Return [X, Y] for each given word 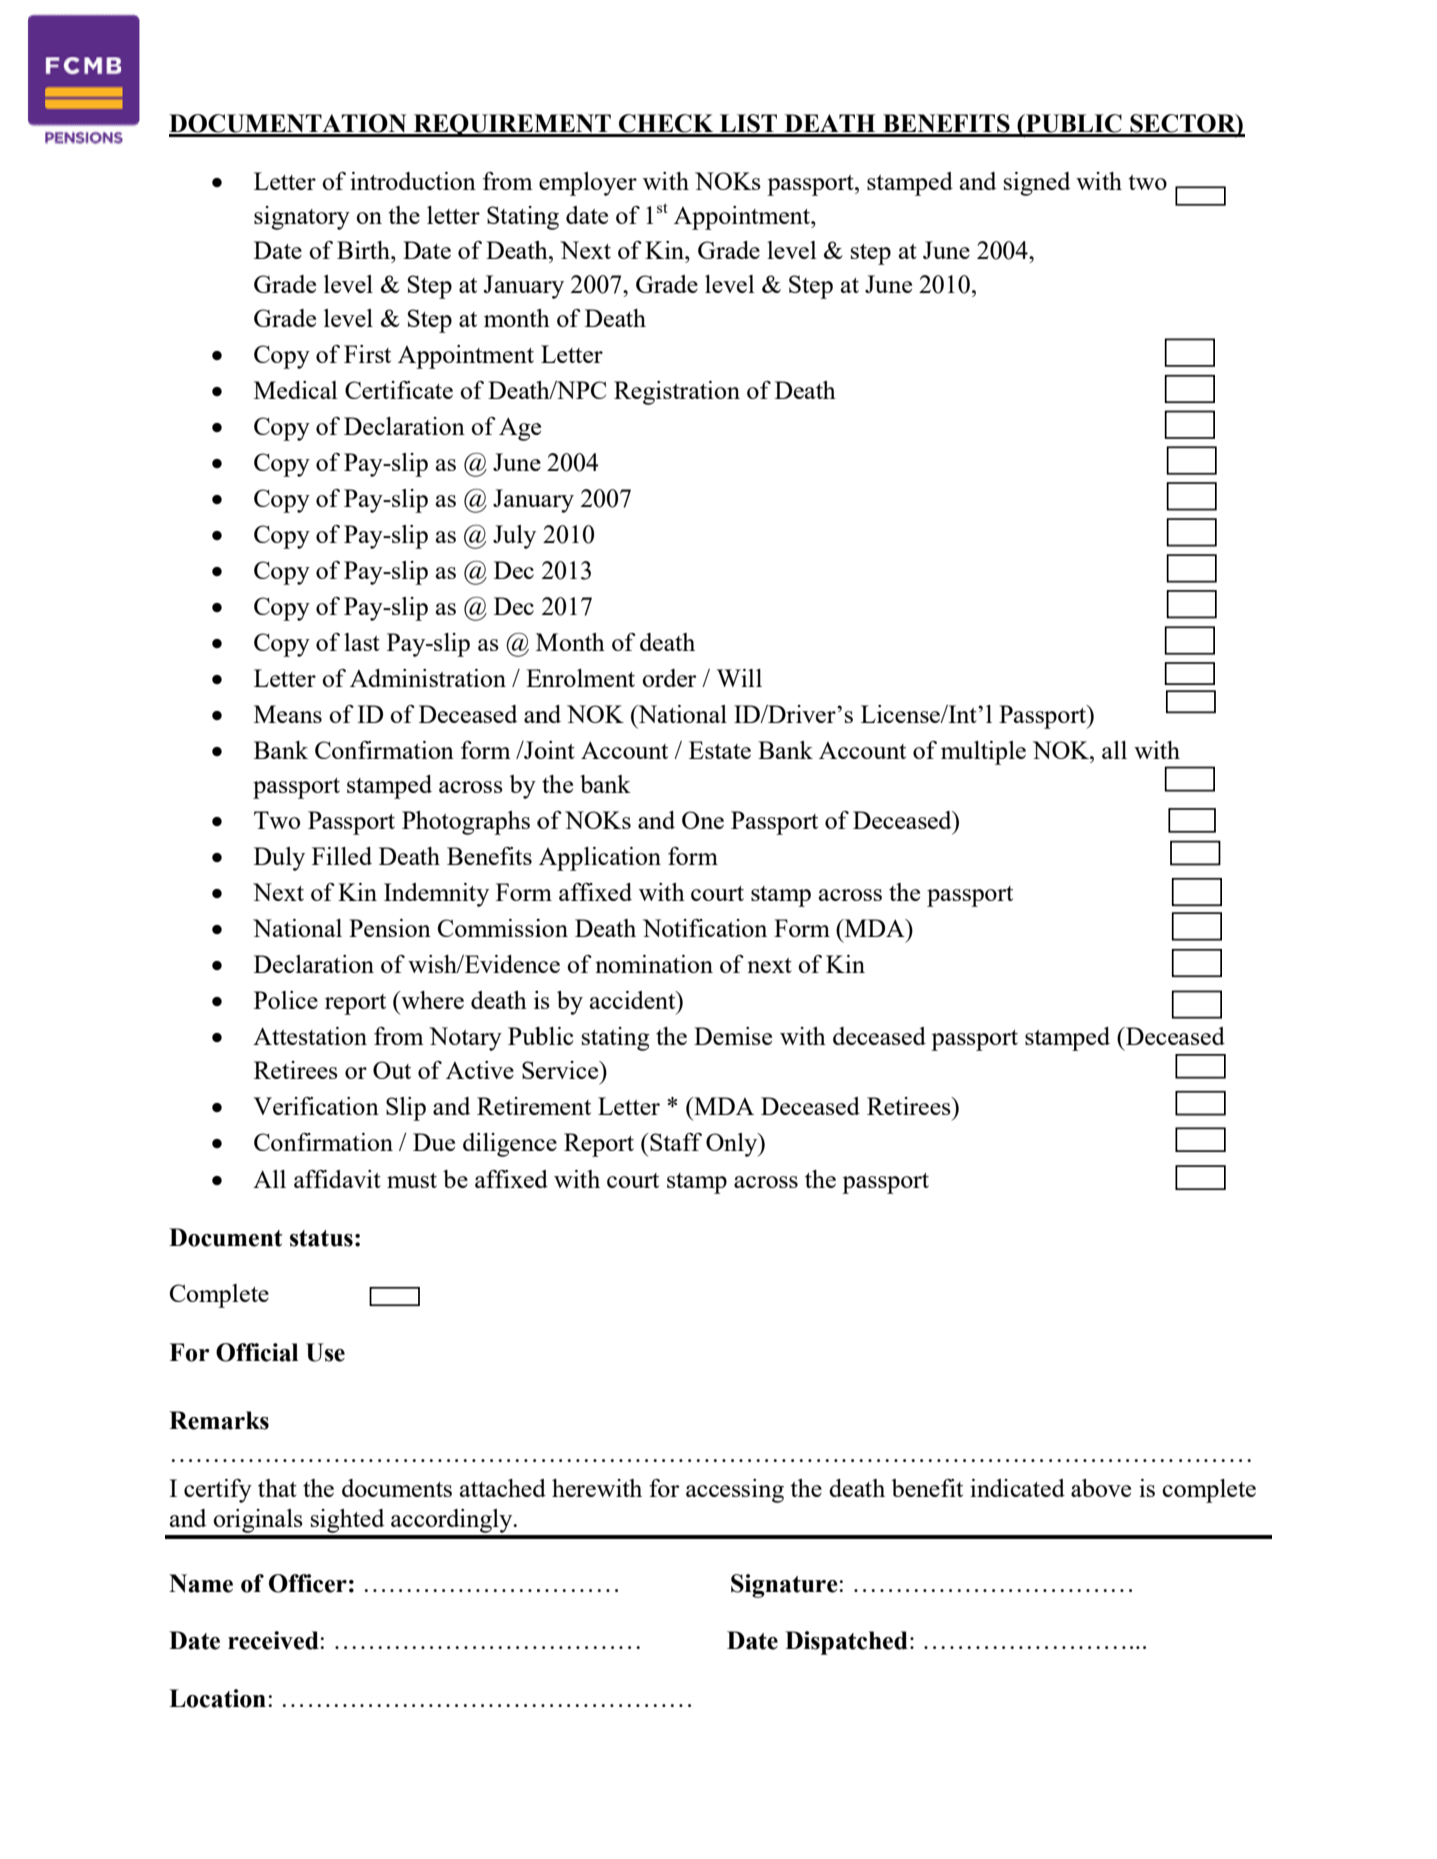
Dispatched [846, 1643]
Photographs [466, 823]
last [362, 642]
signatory [302, 218]
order [669, 678]
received [274, 1640]
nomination [654, 964]
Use [325, 1352]
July [514, 537]
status [321, 1238]
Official [257, 1352]
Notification [705, 928]
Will [739, 678]
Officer [308, 1583]
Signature [785, 1586]
